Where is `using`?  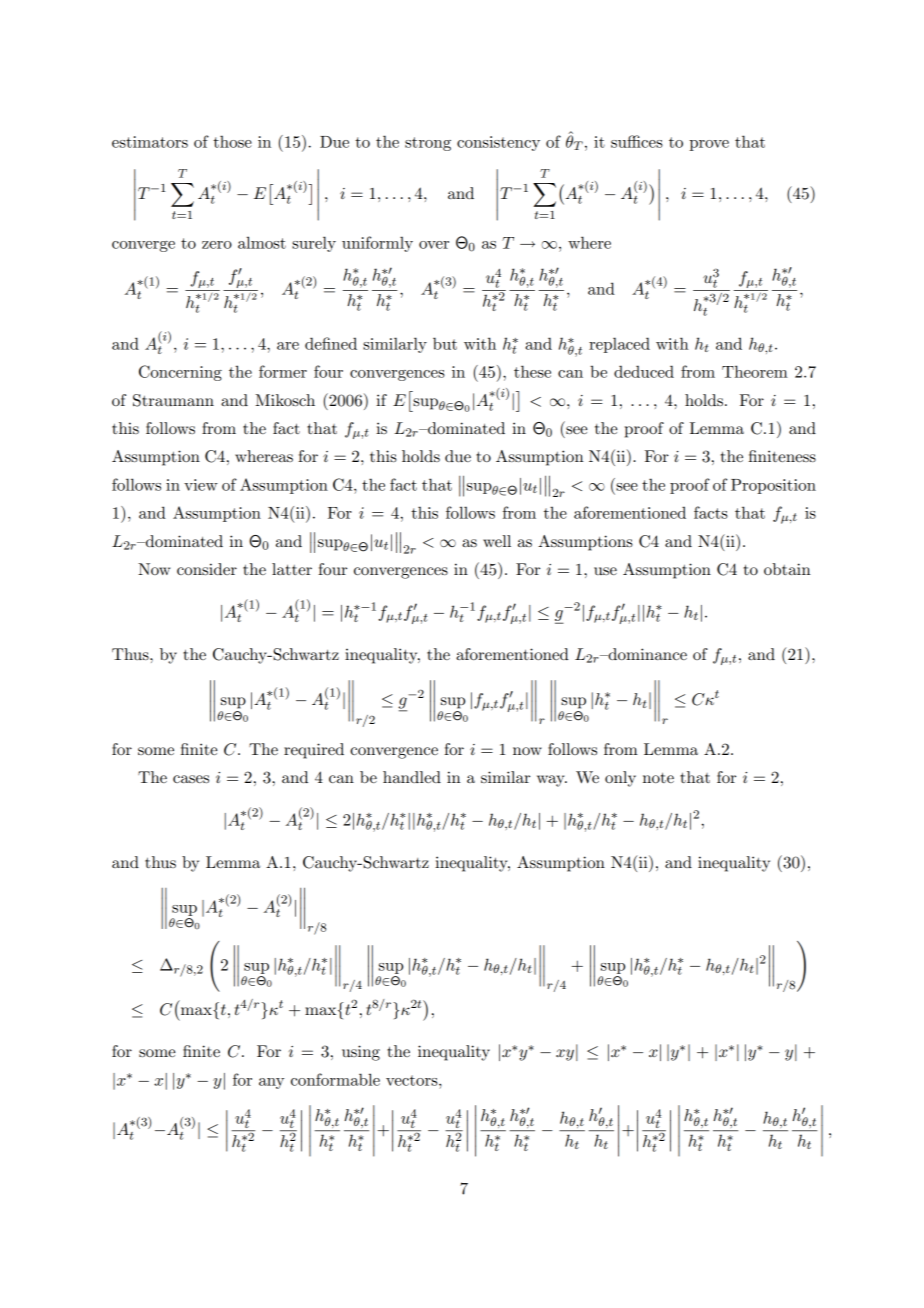
using is located at coordinates (361, 1053).
